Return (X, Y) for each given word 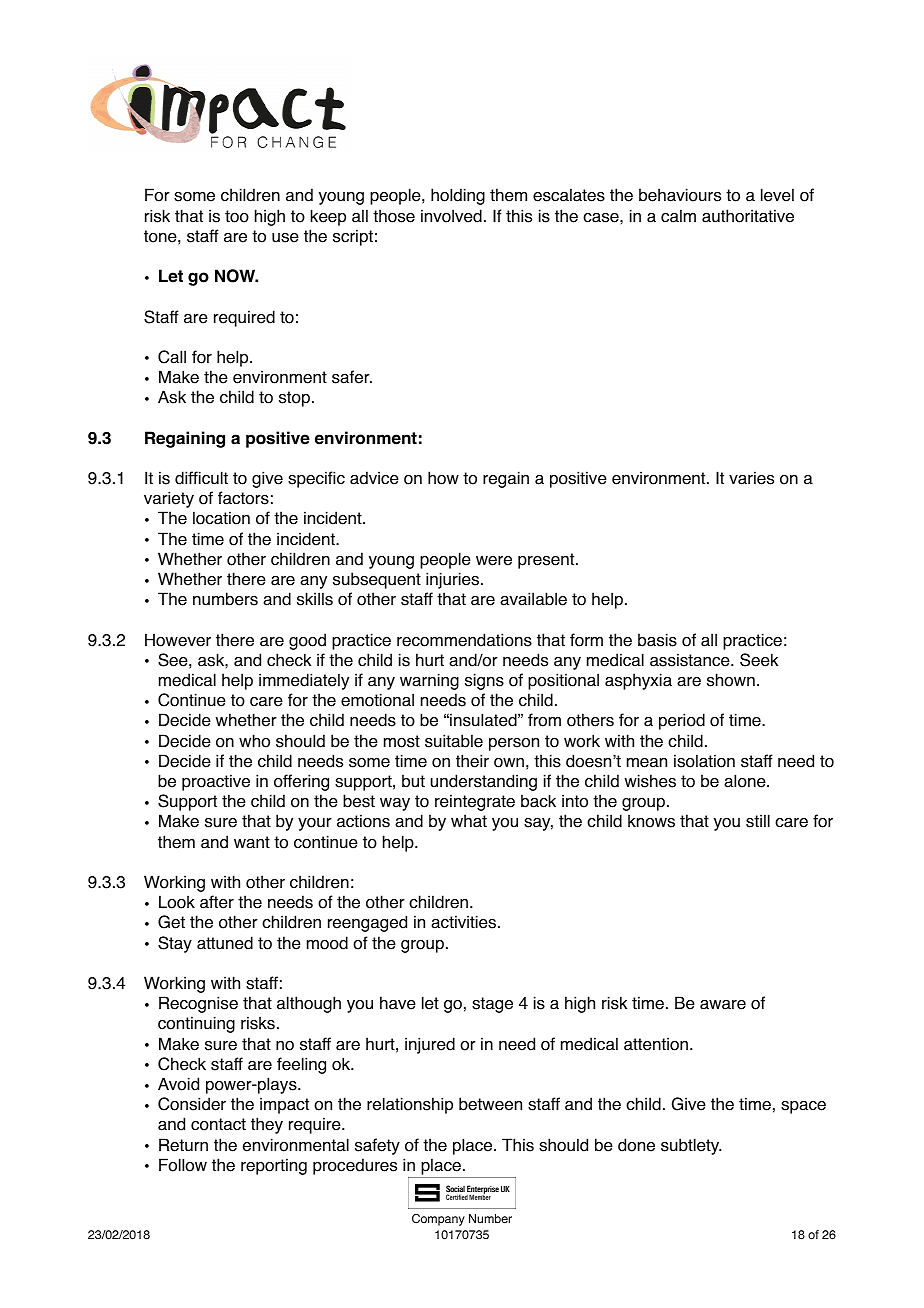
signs (484, 681)
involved (451, 216)
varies (751, 478)
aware (723, 1005)
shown (731, 680)
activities (465, 922)
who (254, 741)
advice (374, 478)
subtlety (691, 1146)
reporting (274, 1166)
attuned (225, 943)
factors (243, 498)
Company (438, 1220)
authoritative (748, 216)
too (237, 216)
